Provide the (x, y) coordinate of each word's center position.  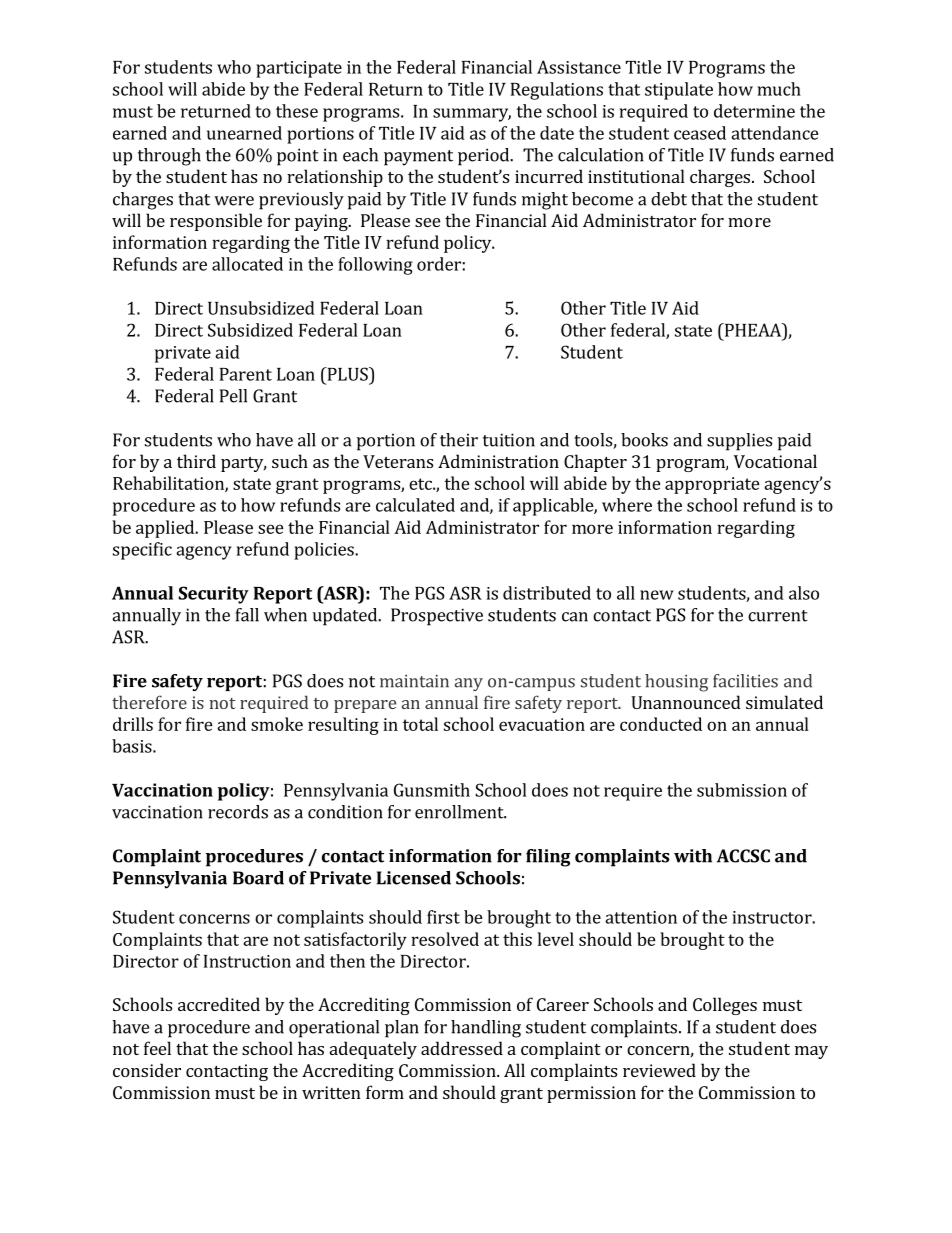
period (485, 157)
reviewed (659, 1070)
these (297, 111)
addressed (462, 1048)
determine (754, 111)
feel (157, 1048)
